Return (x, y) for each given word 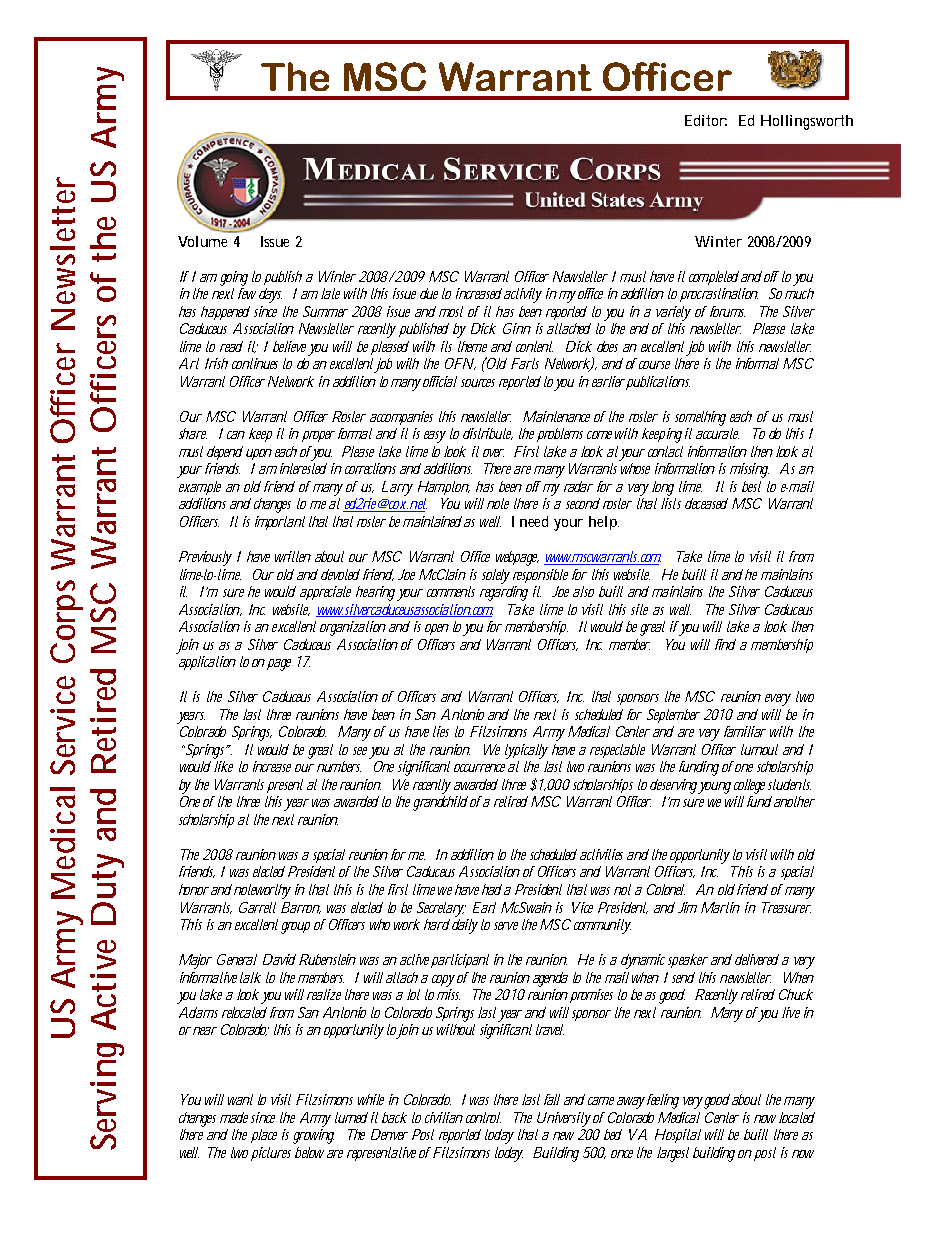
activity (523, 295)
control (483, 1117)
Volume (202, 241)
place (264, 1136)
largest (673, 1154)
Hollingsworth (807, 122)
